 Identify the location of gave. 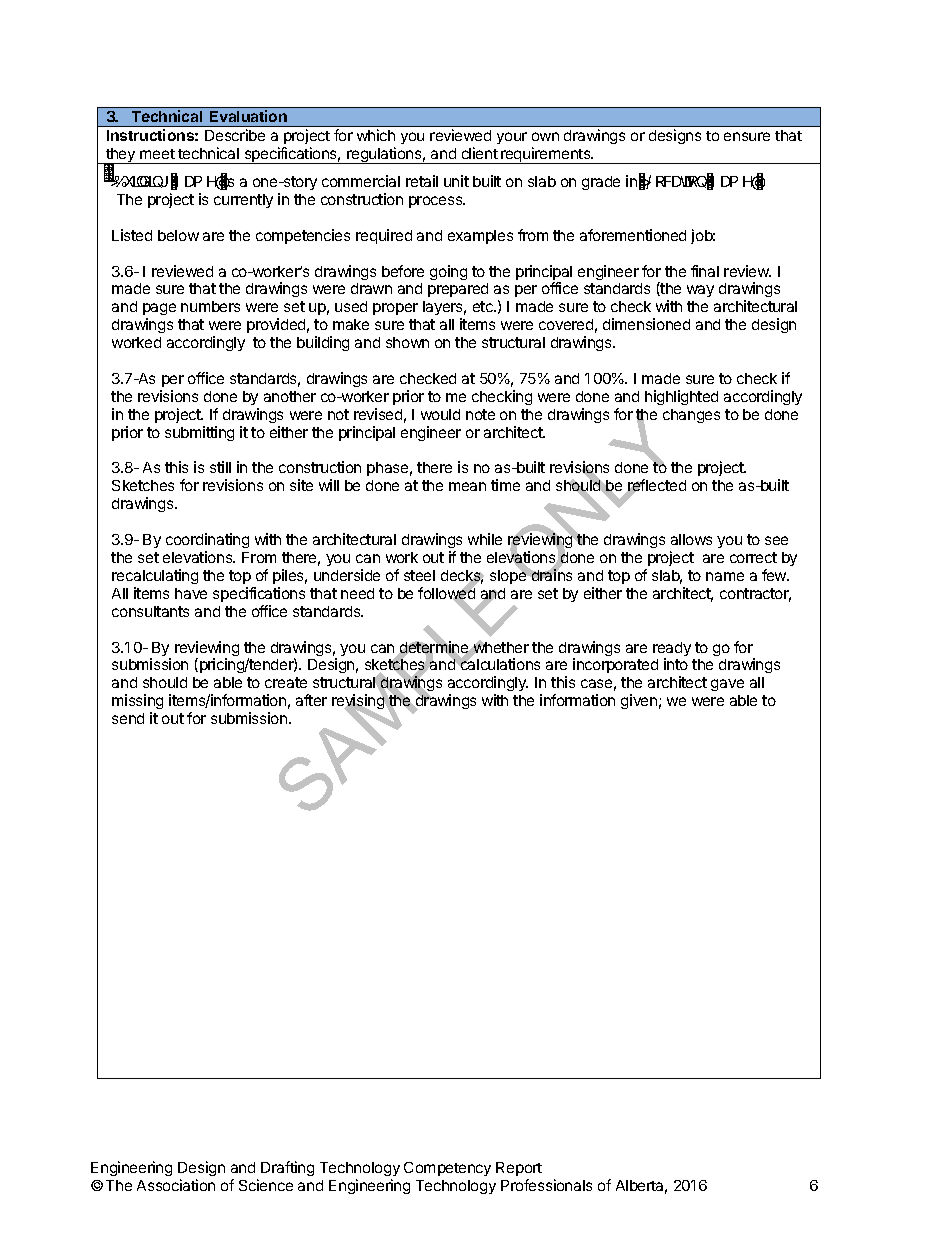
(727, 685).
